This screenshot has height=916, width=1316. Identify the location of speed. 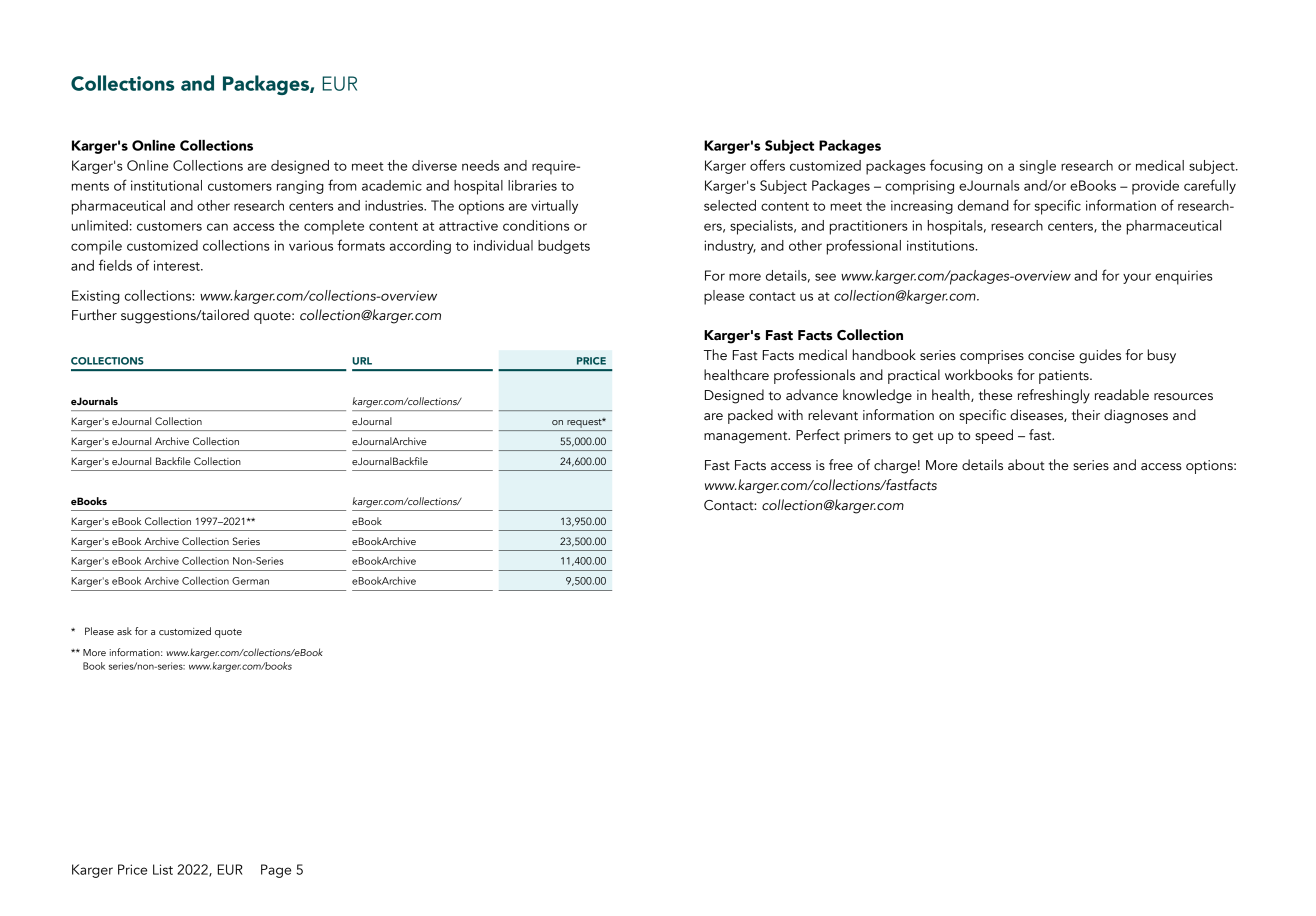
(994, 436).
